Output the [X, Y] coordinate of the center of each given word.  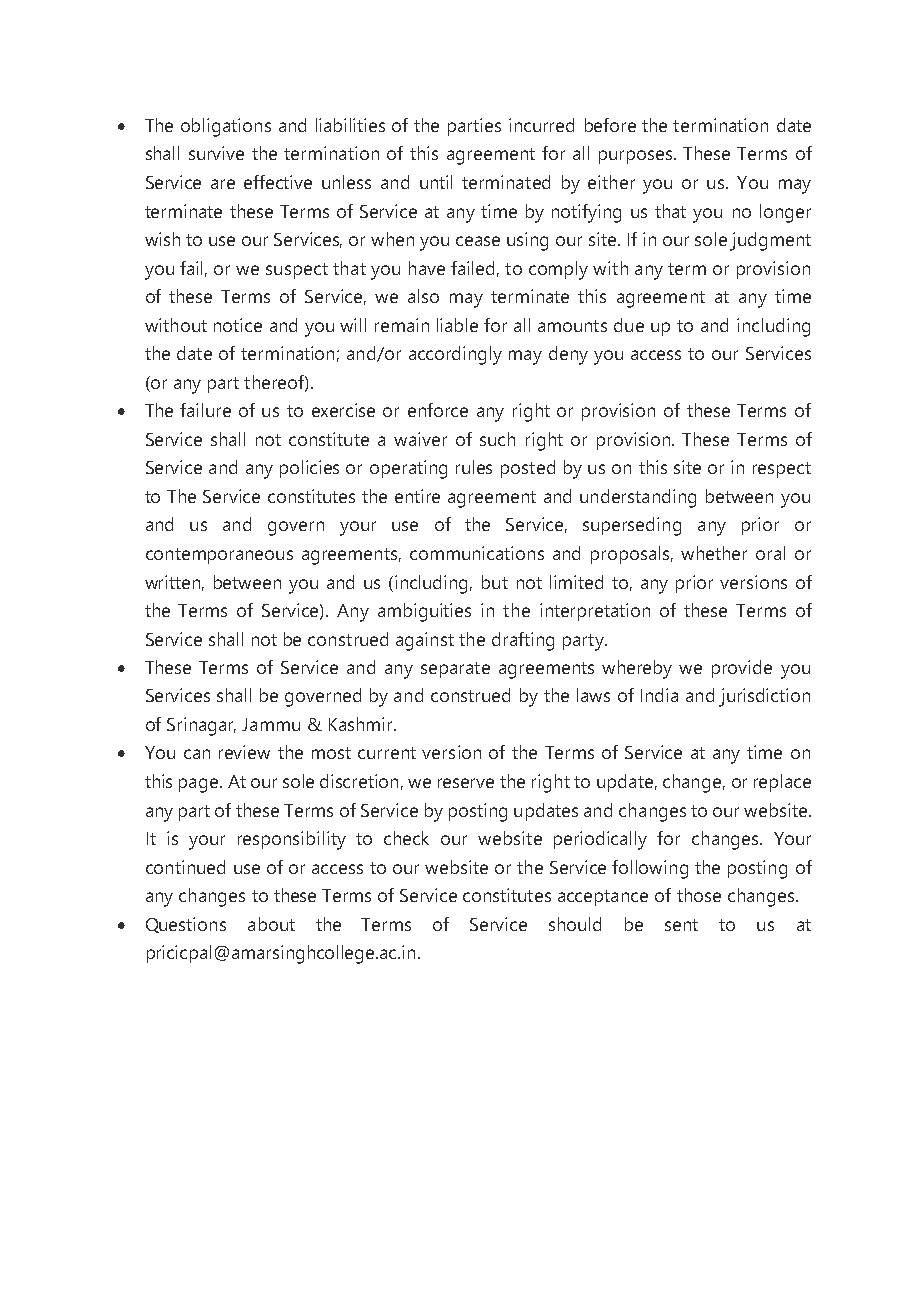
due [629, 325]
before [610, 125]
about [271, 924]
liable [457, 325]
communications [477, 553]
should [575, 924]
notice [238, 325]
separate [455, 670]
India [659, 695]
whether [714, 553]
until [436, 182]
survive [216, 153]
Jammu [271, 724]
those [699, 895]
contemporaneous [219, 556]
